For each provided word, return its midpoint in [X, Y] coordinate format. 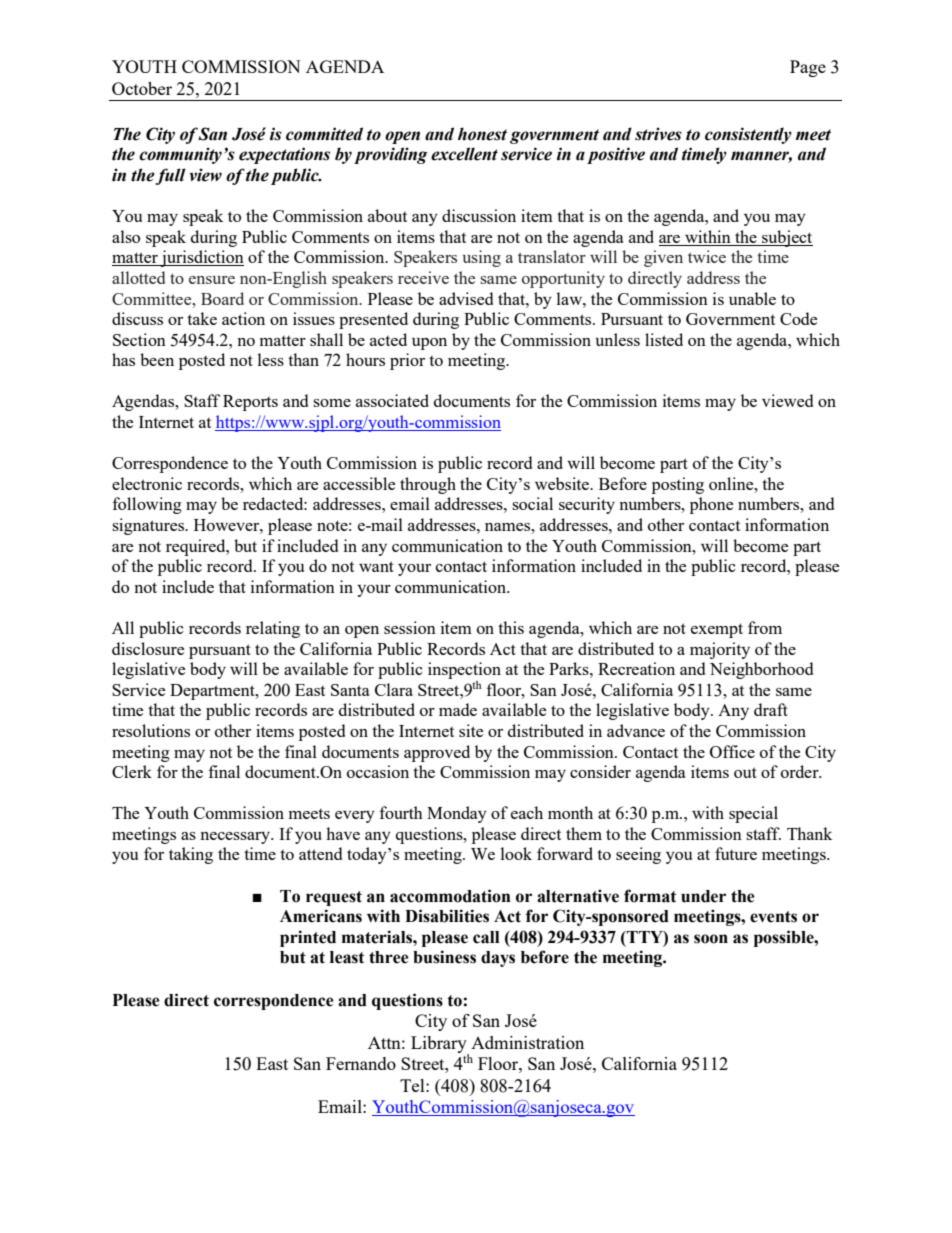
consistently [748, 135]
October [142, 88]
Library [440, 1045]
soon [711, 939]
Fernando [361, 1063]
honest [482, 134]
